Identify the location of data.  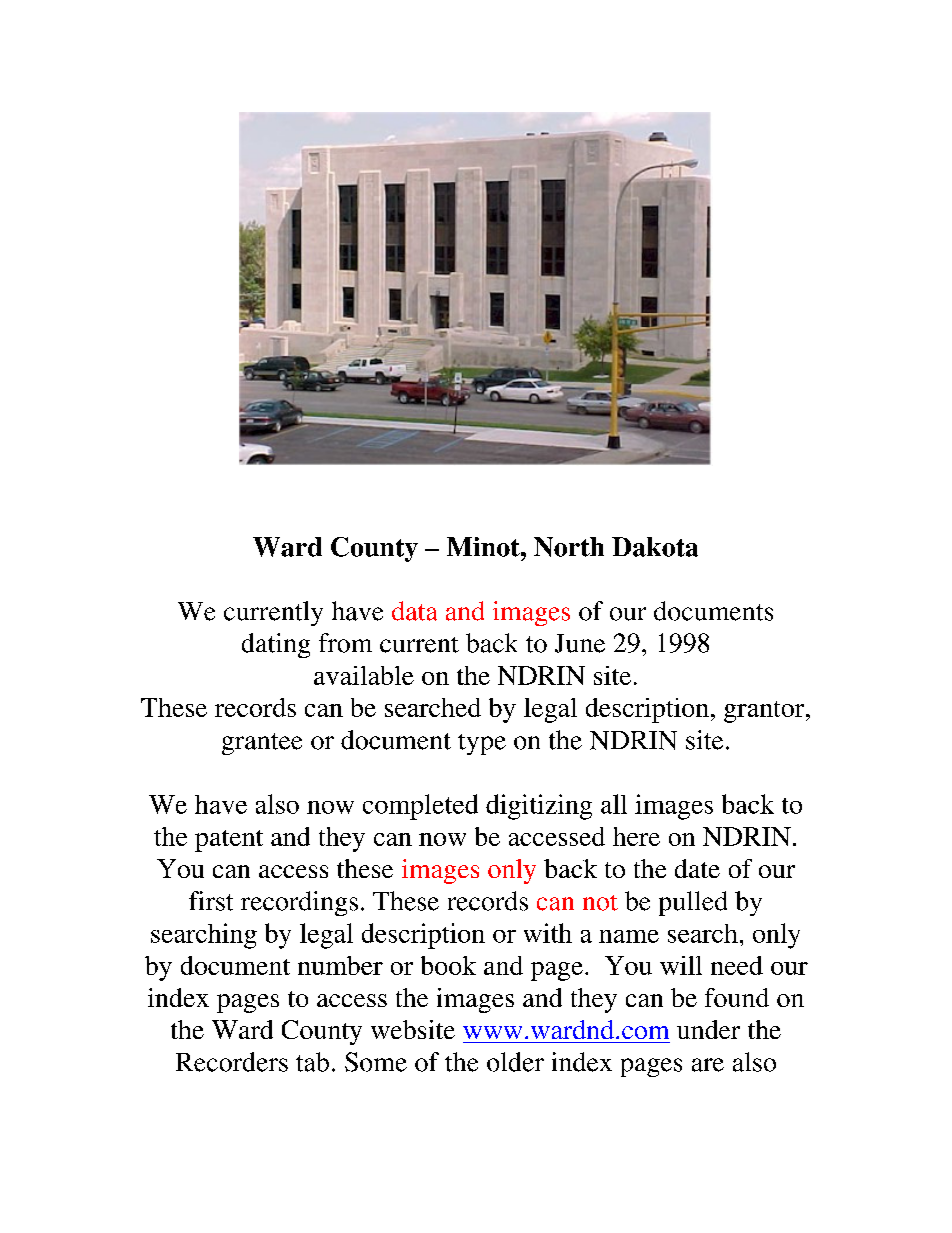
(414, 611).
